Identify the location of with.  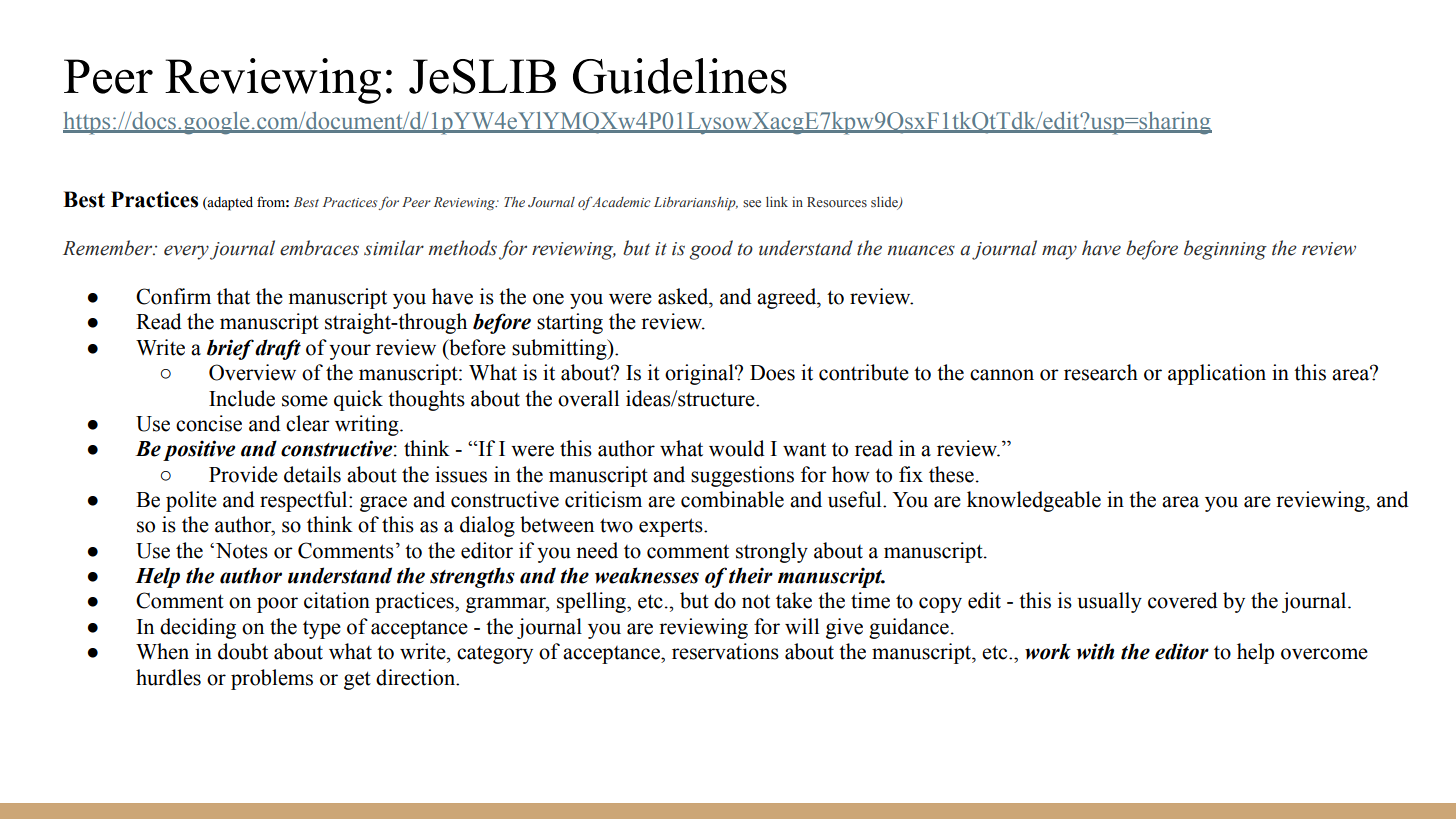
(1095, 651).
